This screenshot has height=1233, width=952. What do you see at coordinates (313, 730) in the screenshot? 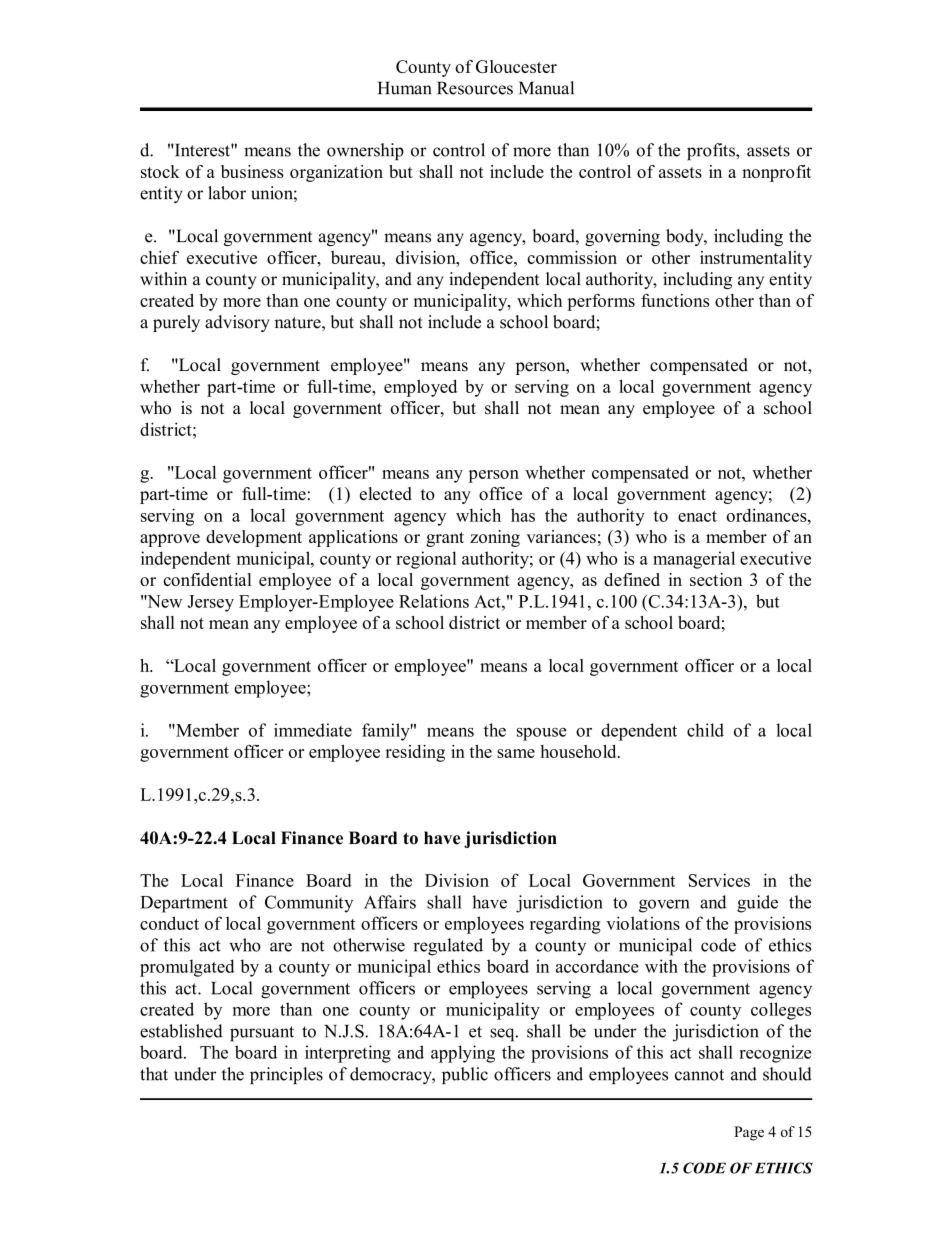
I see `immediate` at bounding box center [313, 730].
